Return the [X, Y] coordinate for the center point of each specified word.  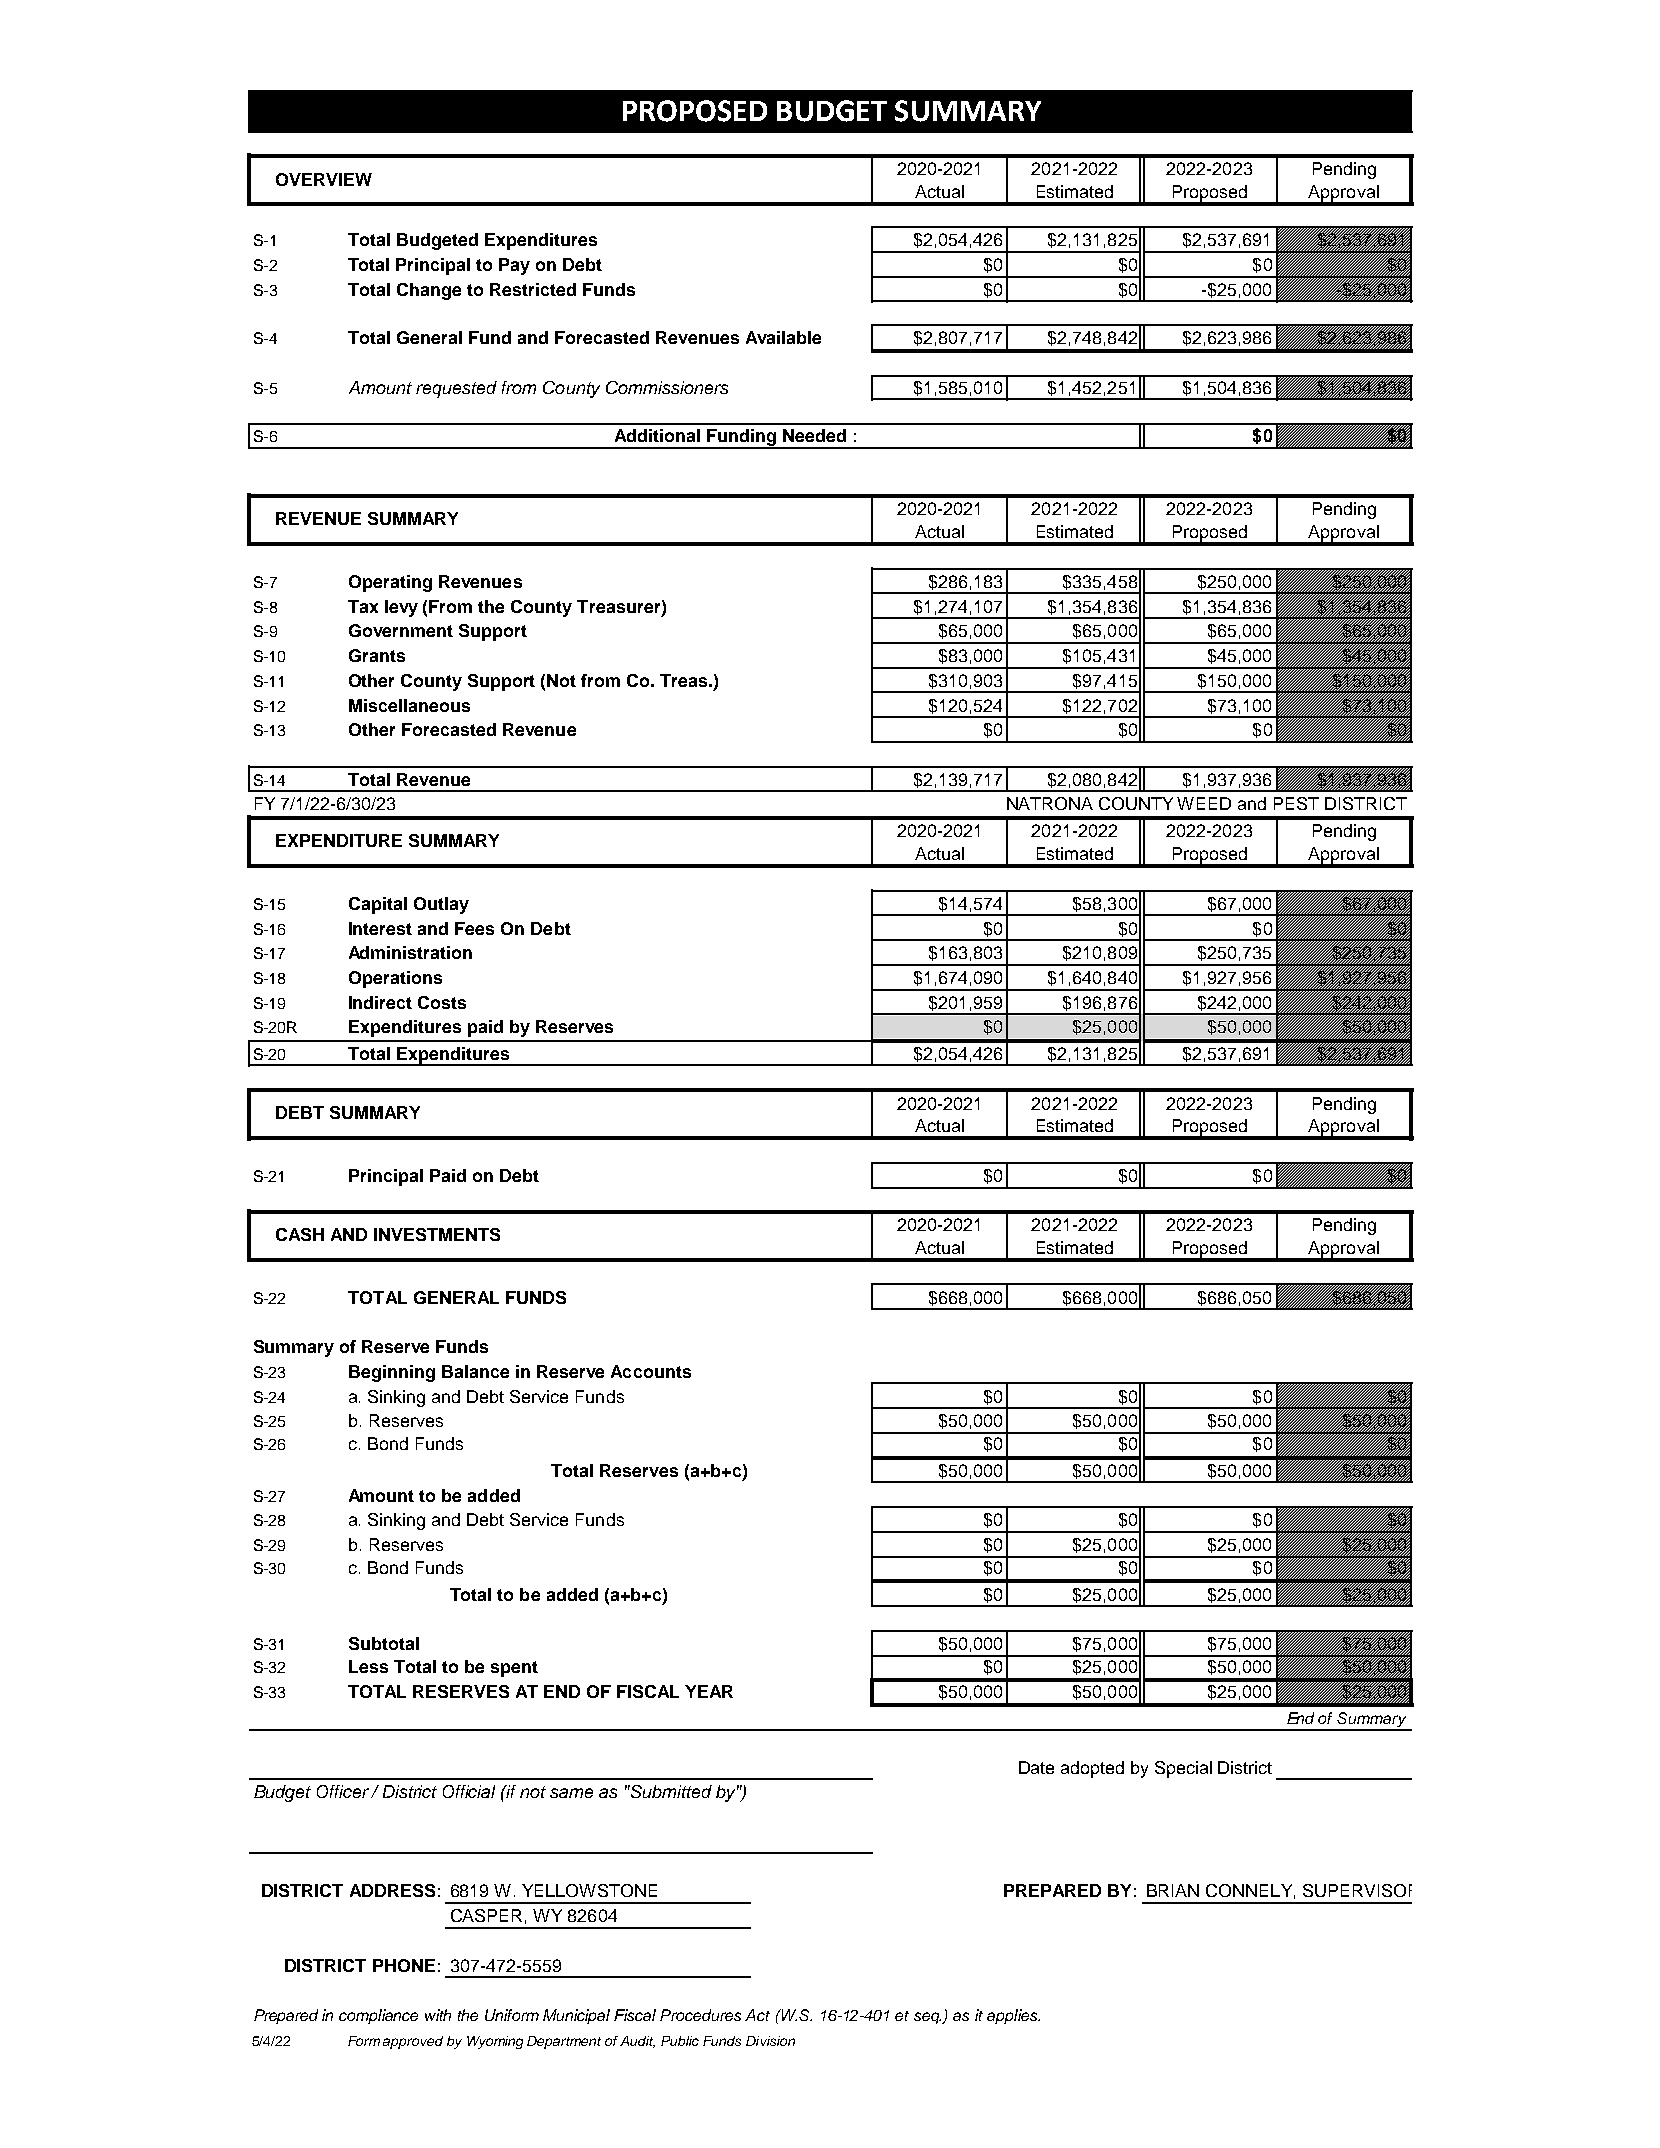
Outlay [441, 905]
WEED [1204, 803]
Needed [814, 435]
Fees [474, 928]
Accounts [651, 1371]
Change [429, 291]
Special [1183, 1769]
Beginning [392, 1373]
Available [783, 337]
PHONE [404, 1965]
